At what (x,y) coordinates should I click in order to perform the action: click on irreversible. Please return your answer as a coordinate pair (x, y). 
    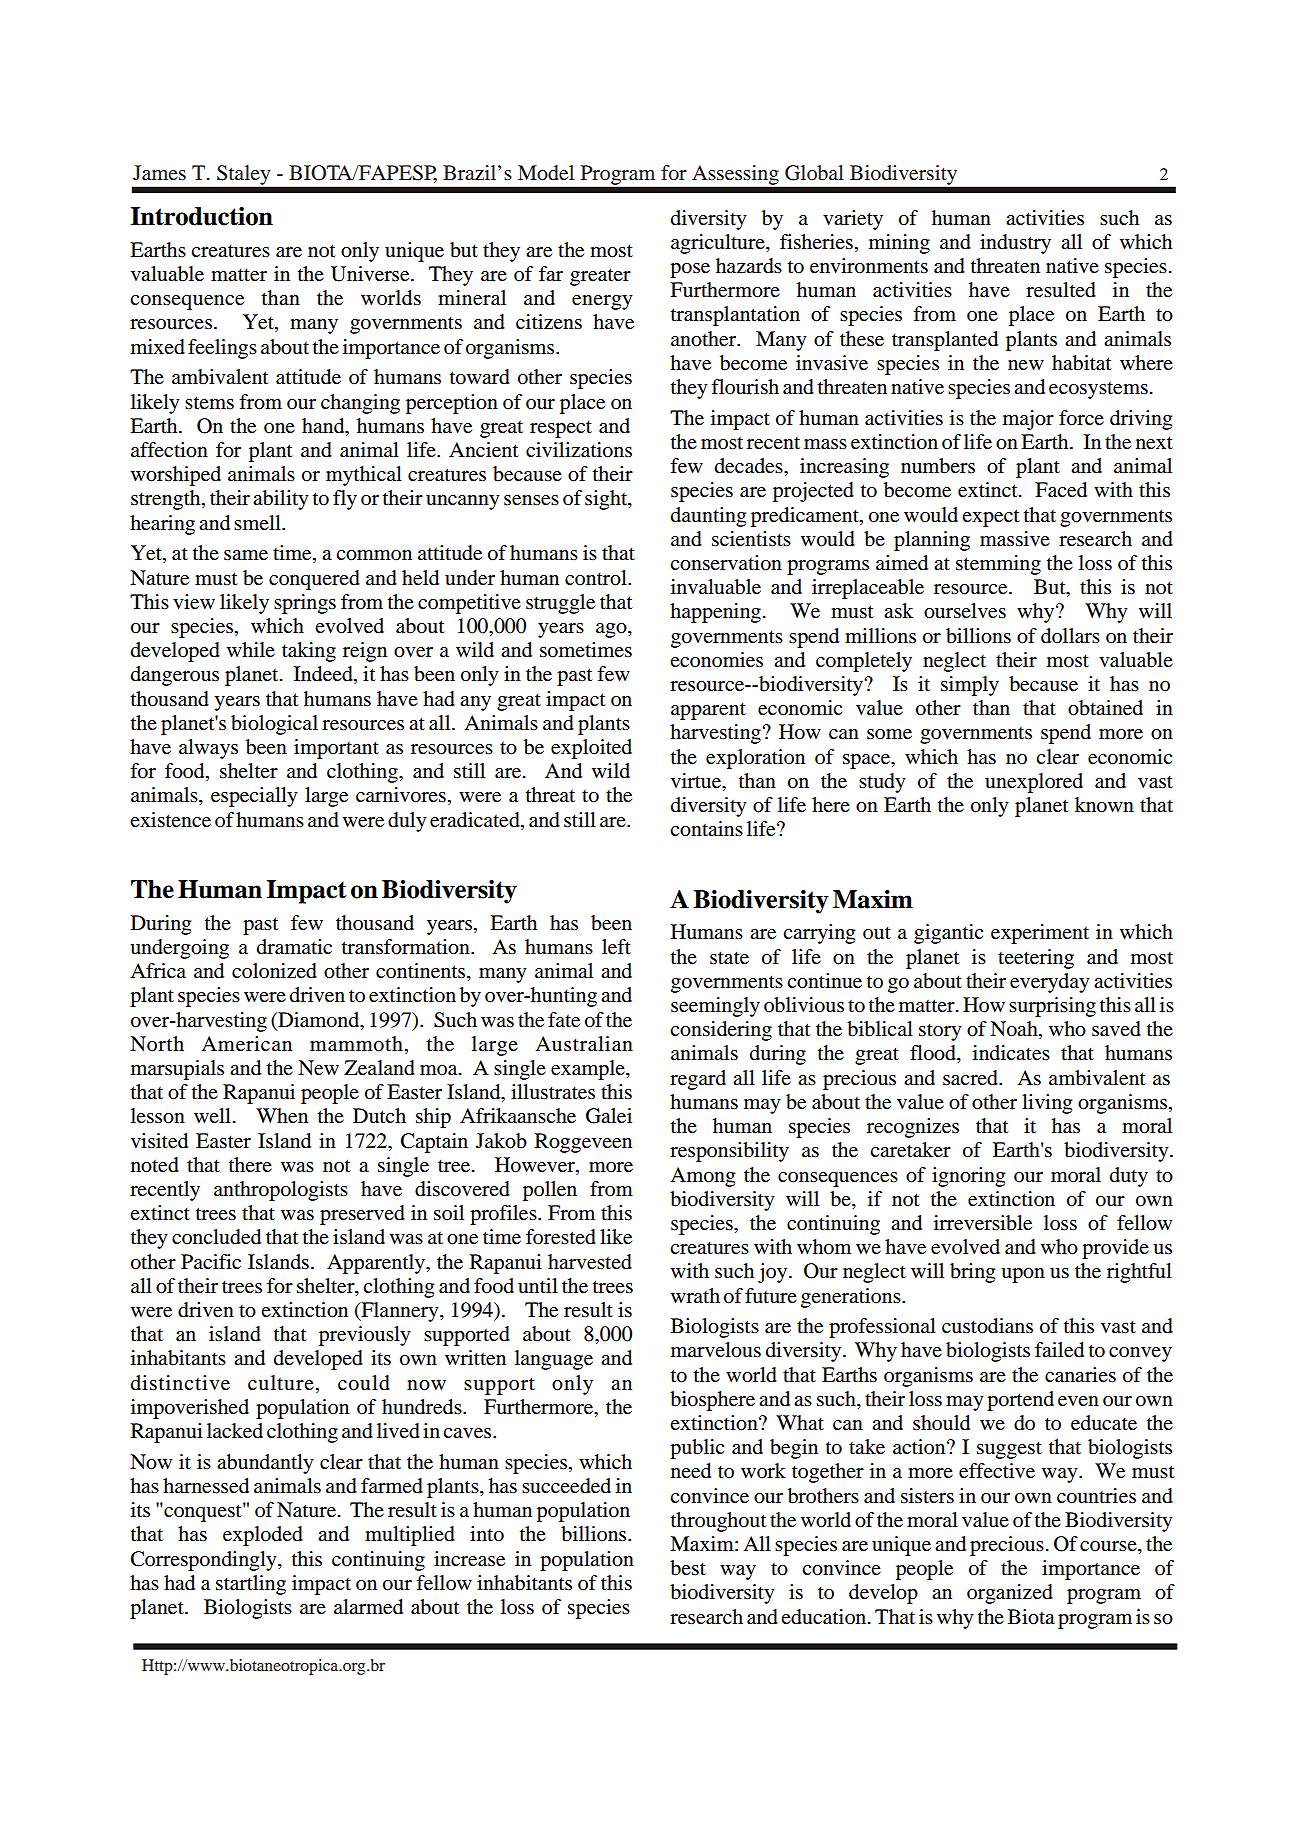
    Looking at the image, I should click on (983, 1223).
